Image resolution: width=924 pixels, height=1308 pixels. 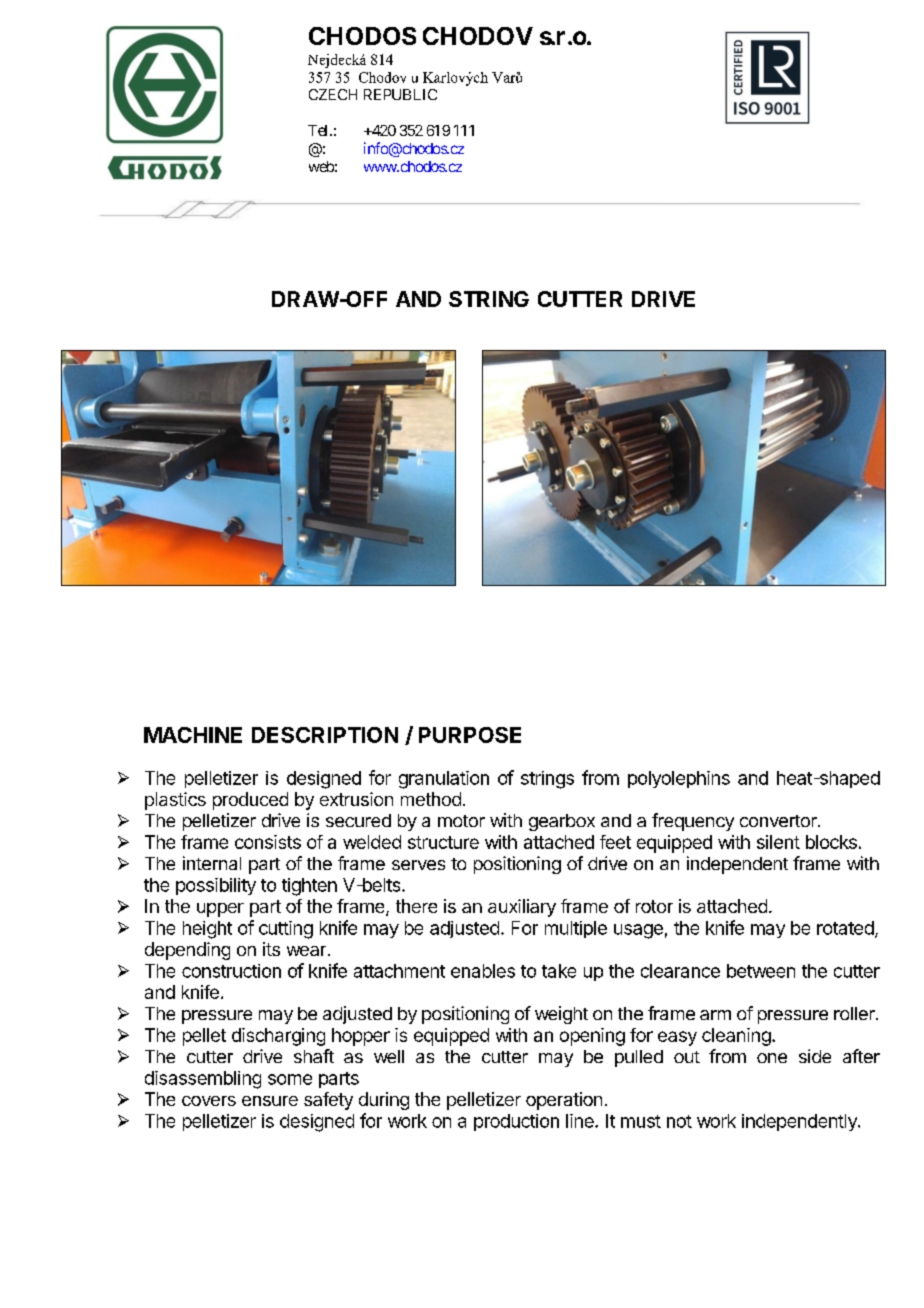 What do you see at coordinates (268, 842) in the image?
I see `consists` at bounding box center [268, 842].
